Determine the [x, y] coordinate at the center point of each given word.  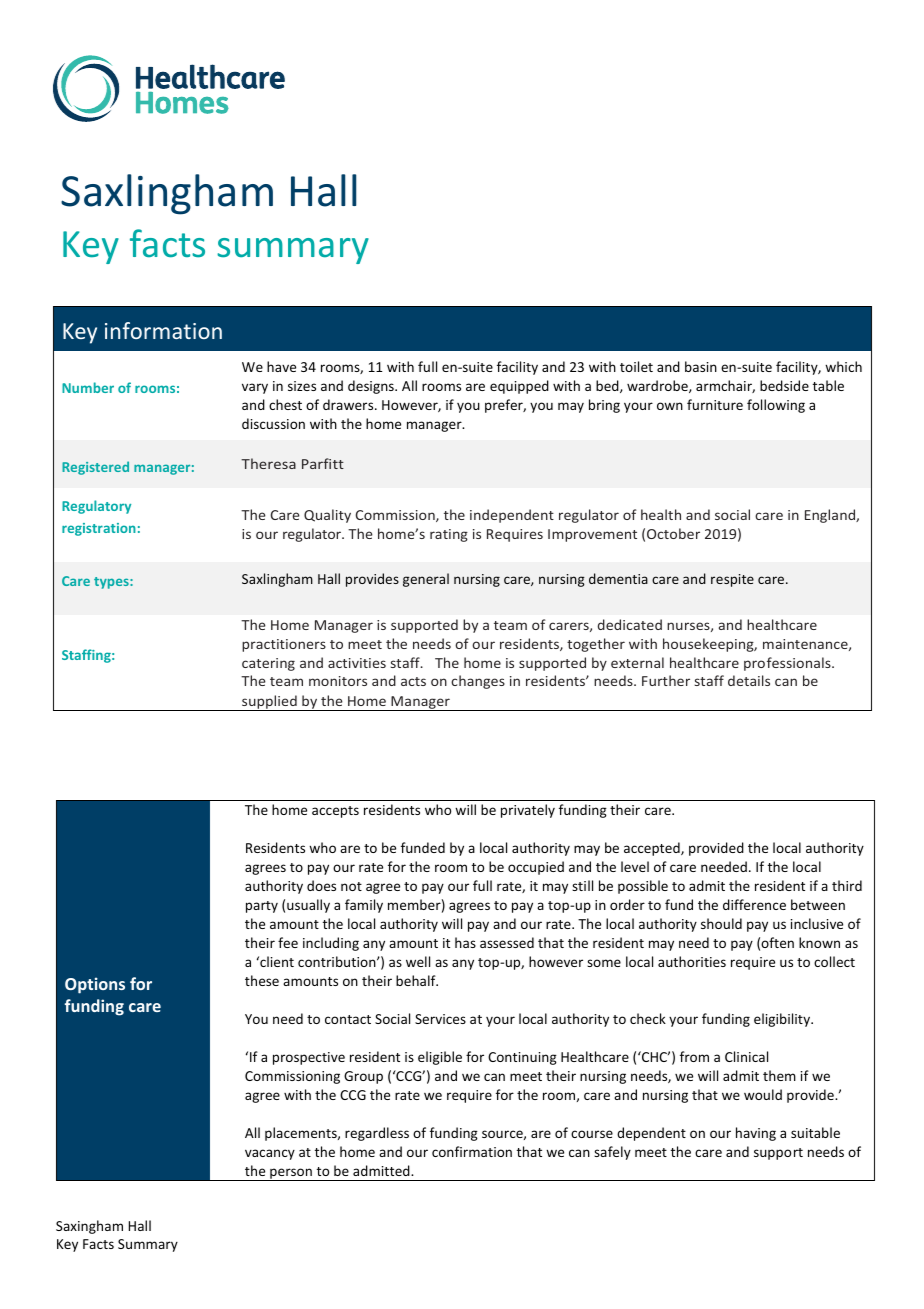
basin [701, 366]
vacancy [270, 1154]
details [749, 680]
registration [99, 529]
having [756, 1134]
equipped [519, 387]
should [721, 923]
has [465, 942]
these [262, 980]
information [163, 330]
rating [449, 535]
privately [528, 811]
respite [732, 580]
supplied [269, 703]
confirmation [472, 1151]
